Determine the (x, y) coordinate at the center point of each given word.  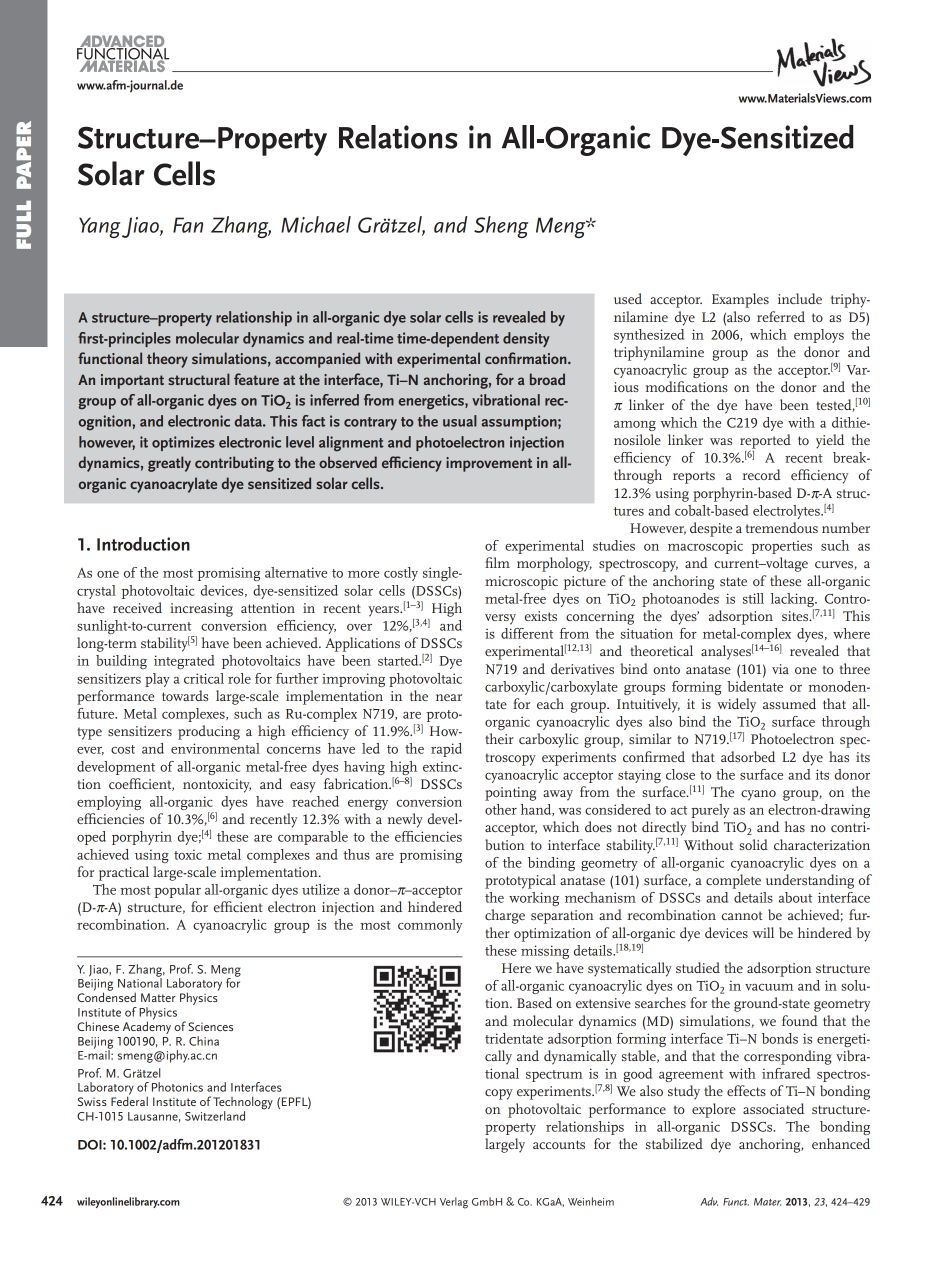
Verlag (454, 1203)
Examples (740, 300)
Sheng (501, 227)
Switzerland (215, 1116)
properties (782, 547)
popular (177, 891)
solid (753, 844)
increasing (201, 610)
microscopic (521, 583)
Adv (709, 1201)
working (534, 899)
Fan (188, 225)
